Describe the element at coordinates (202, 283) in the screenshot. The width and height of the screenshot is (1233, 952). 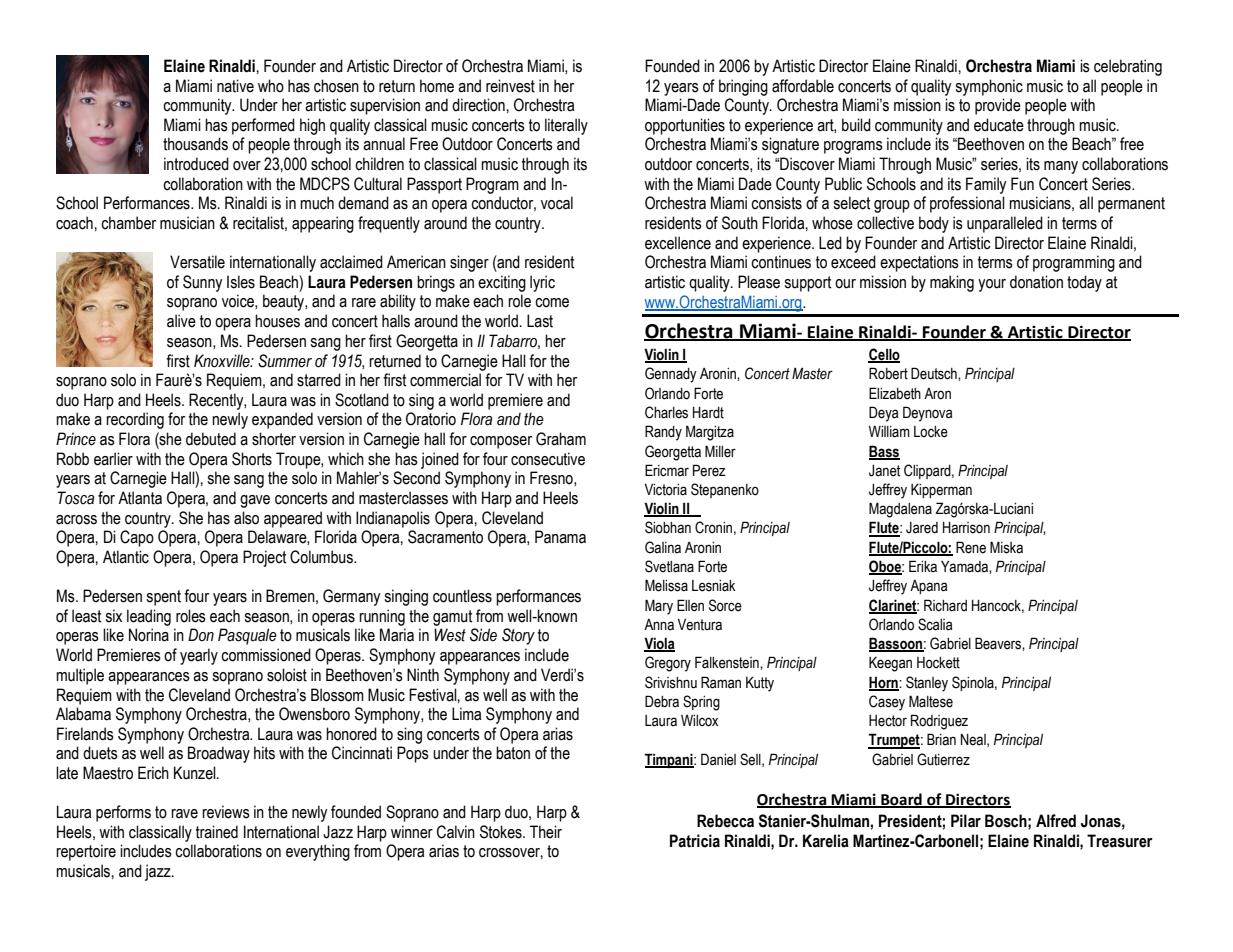
I see `Sunny` at that location.
